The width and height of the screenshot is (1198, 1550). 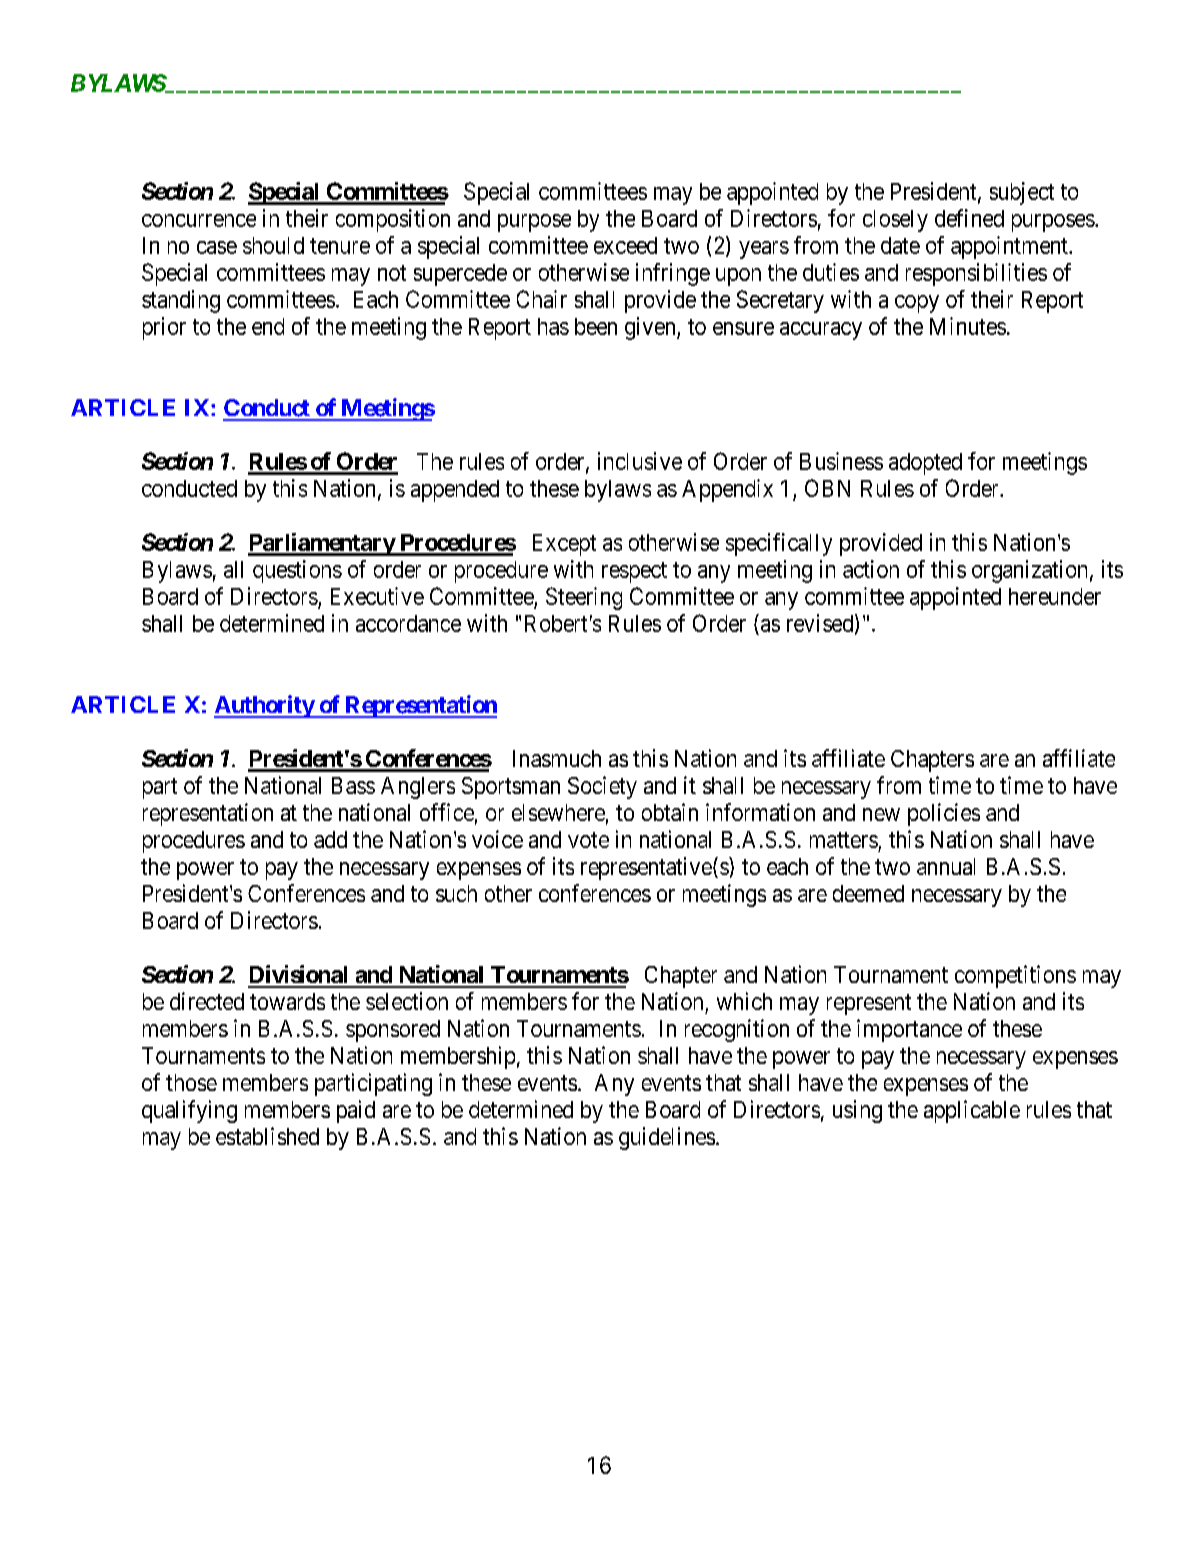 I want to click on accordance, so click(x=408, y=623).
